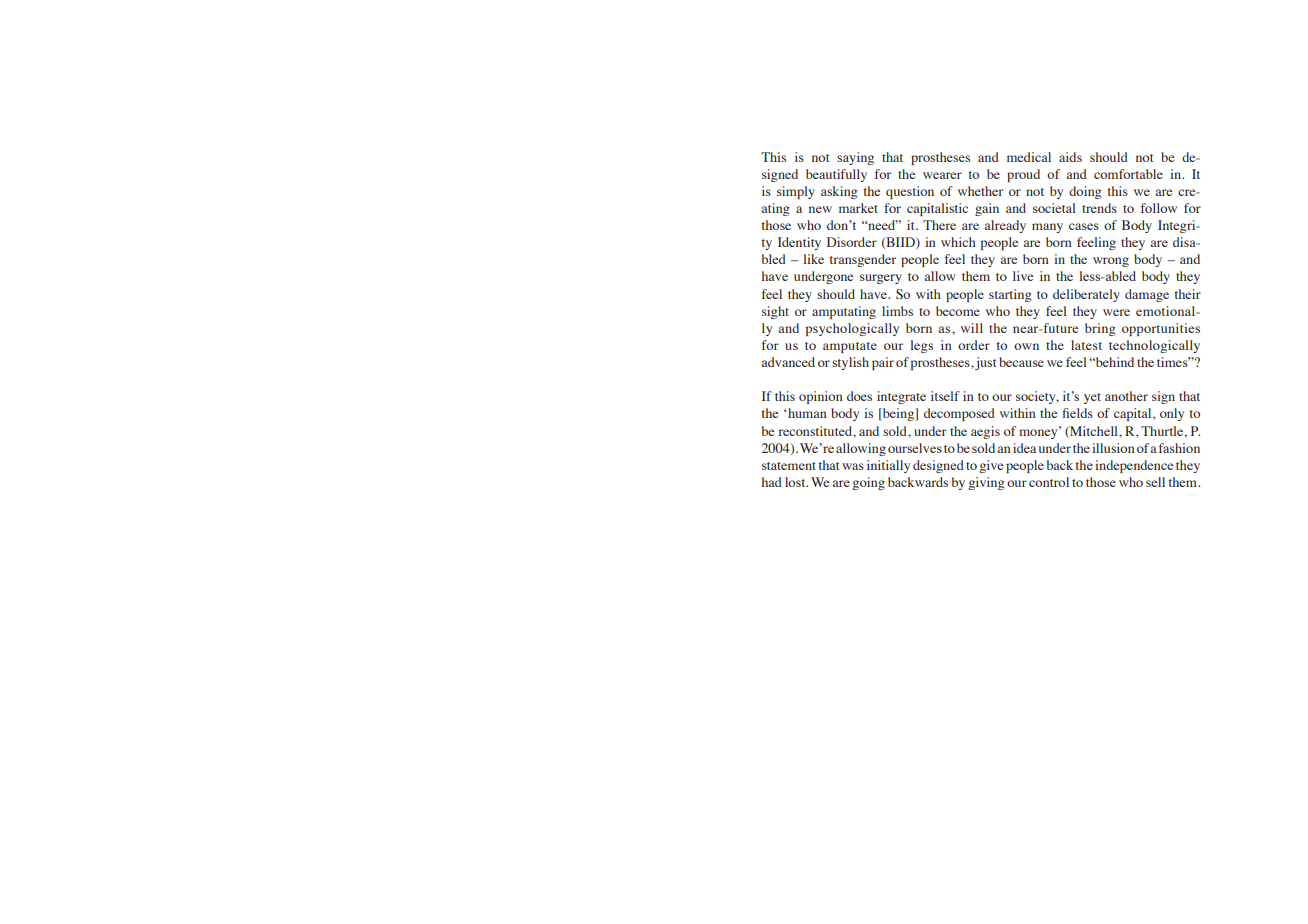 This screenshot has width=1308, height=924. I want to click on give, so click(991, 466).
